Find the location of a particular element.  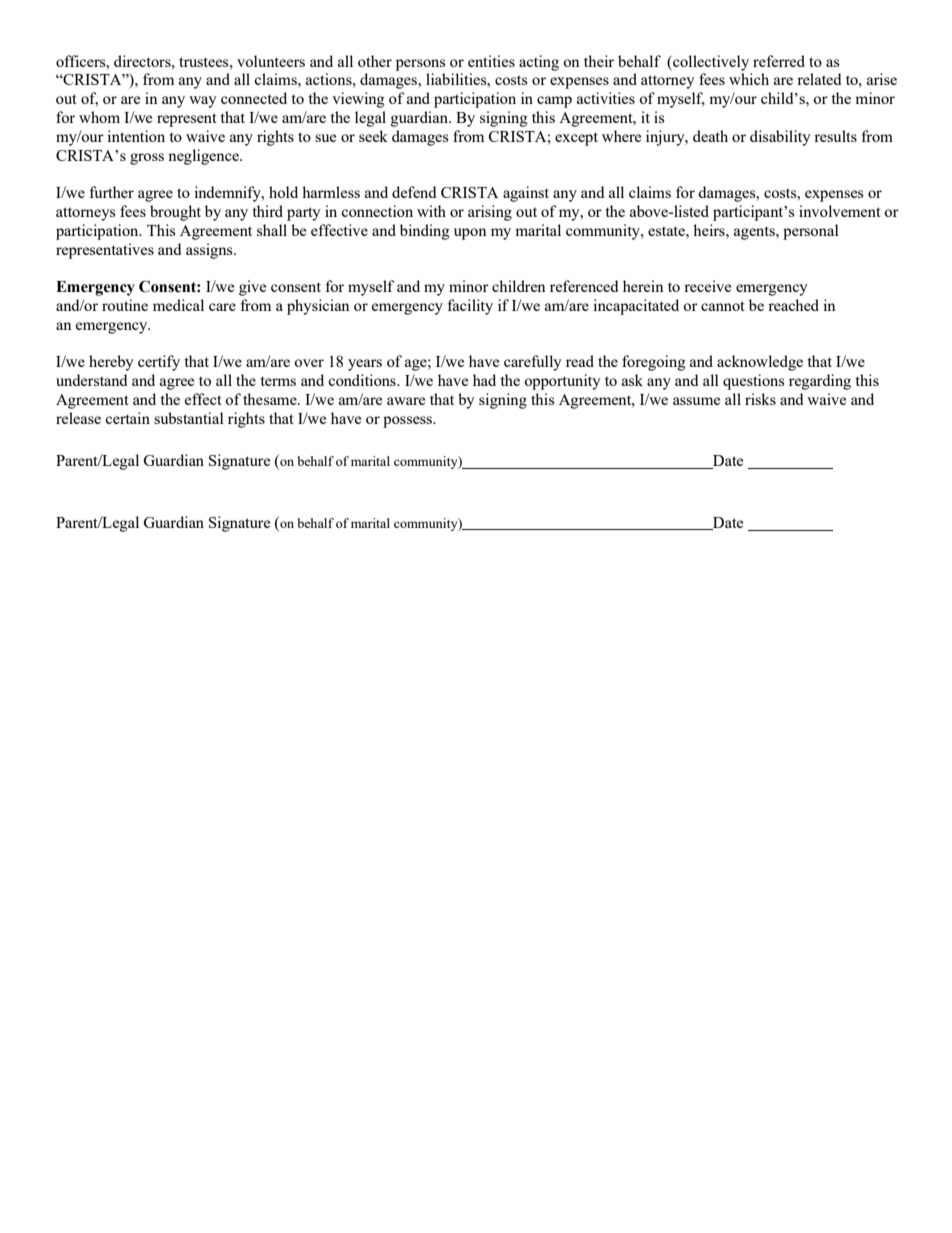

against is located at coordinates (526, 194).
